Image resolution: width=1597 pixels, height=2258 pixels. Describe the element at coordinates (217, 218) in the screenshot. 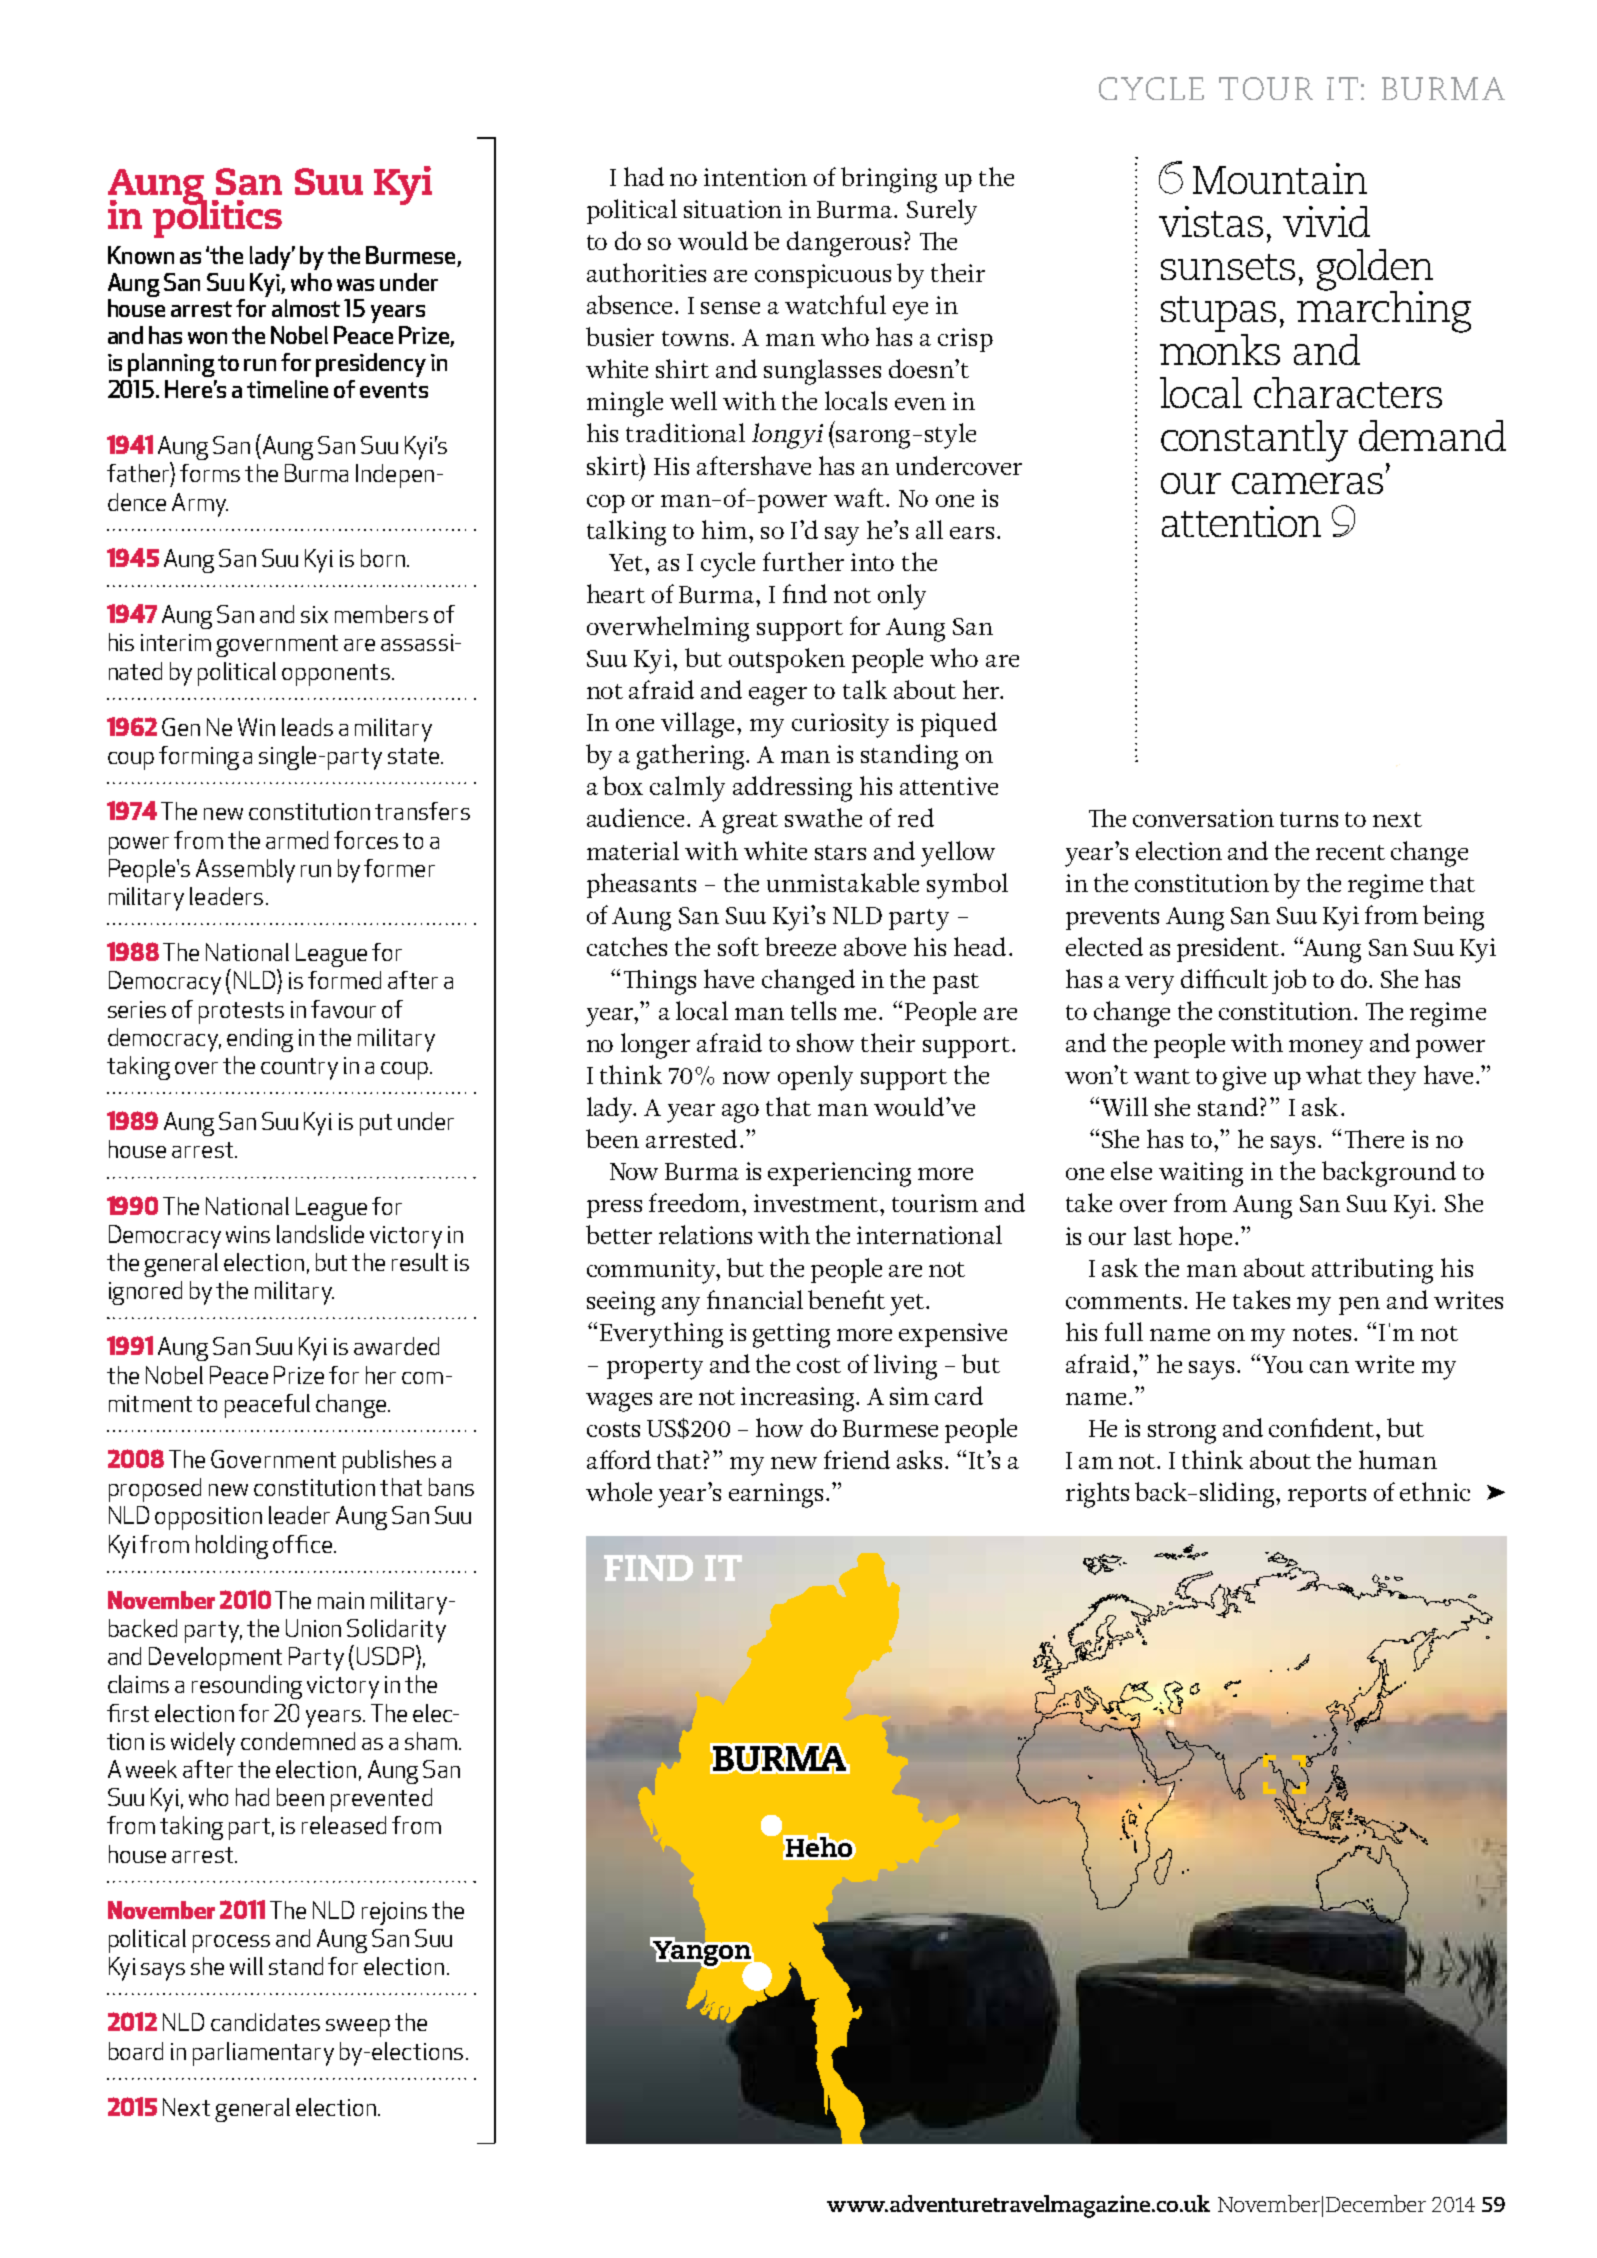

I see `politics` at that location.
